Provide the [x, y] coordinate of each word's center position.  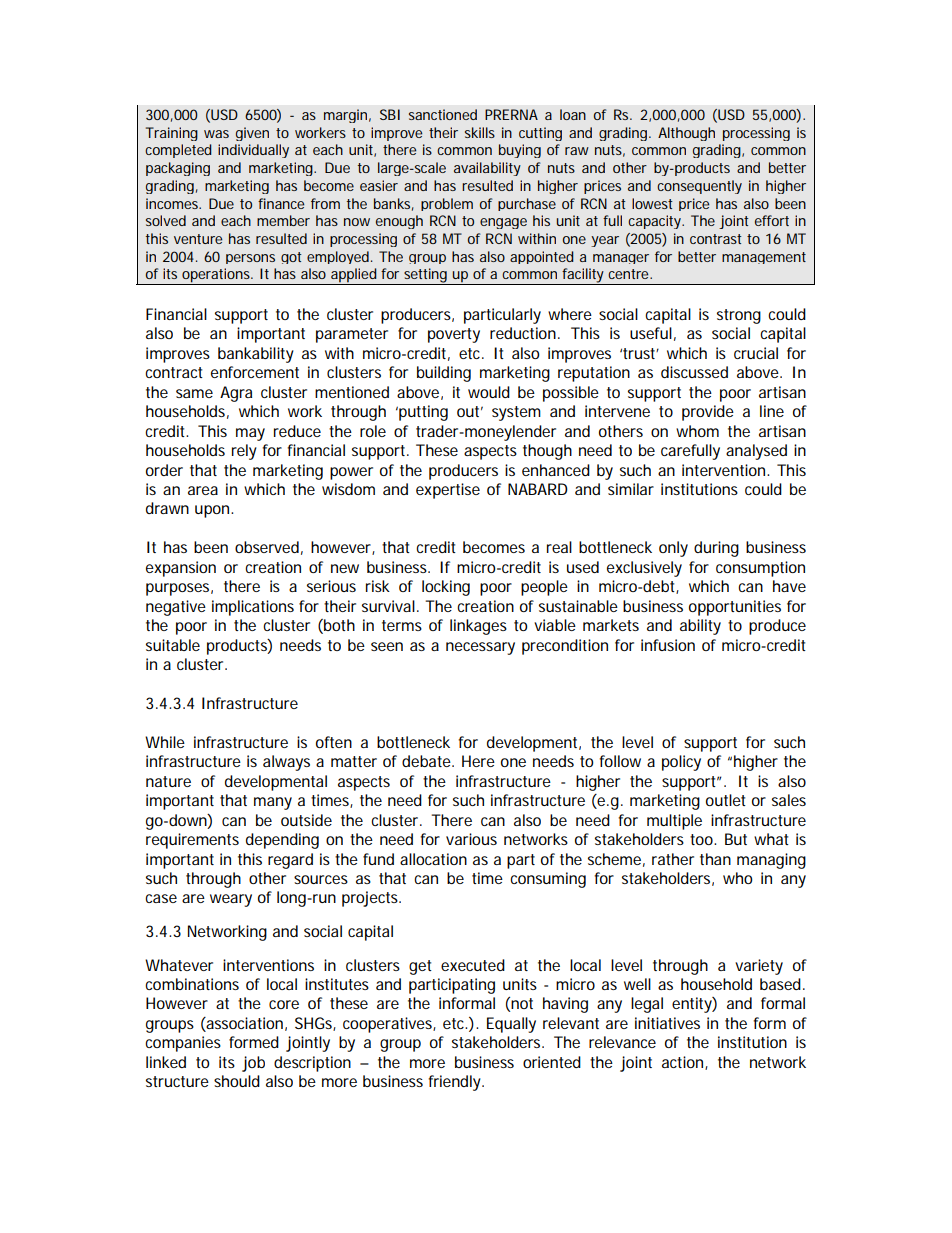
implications [253, 608]
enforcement [255, 372]
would [489, 392]
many [273, 803]
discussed [694, 372]
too [703, 839]
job [253, 1064]
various [471, 839]
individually [253, 151]
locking [446, 588]
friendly [456, 1083]
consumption [760, 569]
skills [480, 132]
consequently [699, 187]
